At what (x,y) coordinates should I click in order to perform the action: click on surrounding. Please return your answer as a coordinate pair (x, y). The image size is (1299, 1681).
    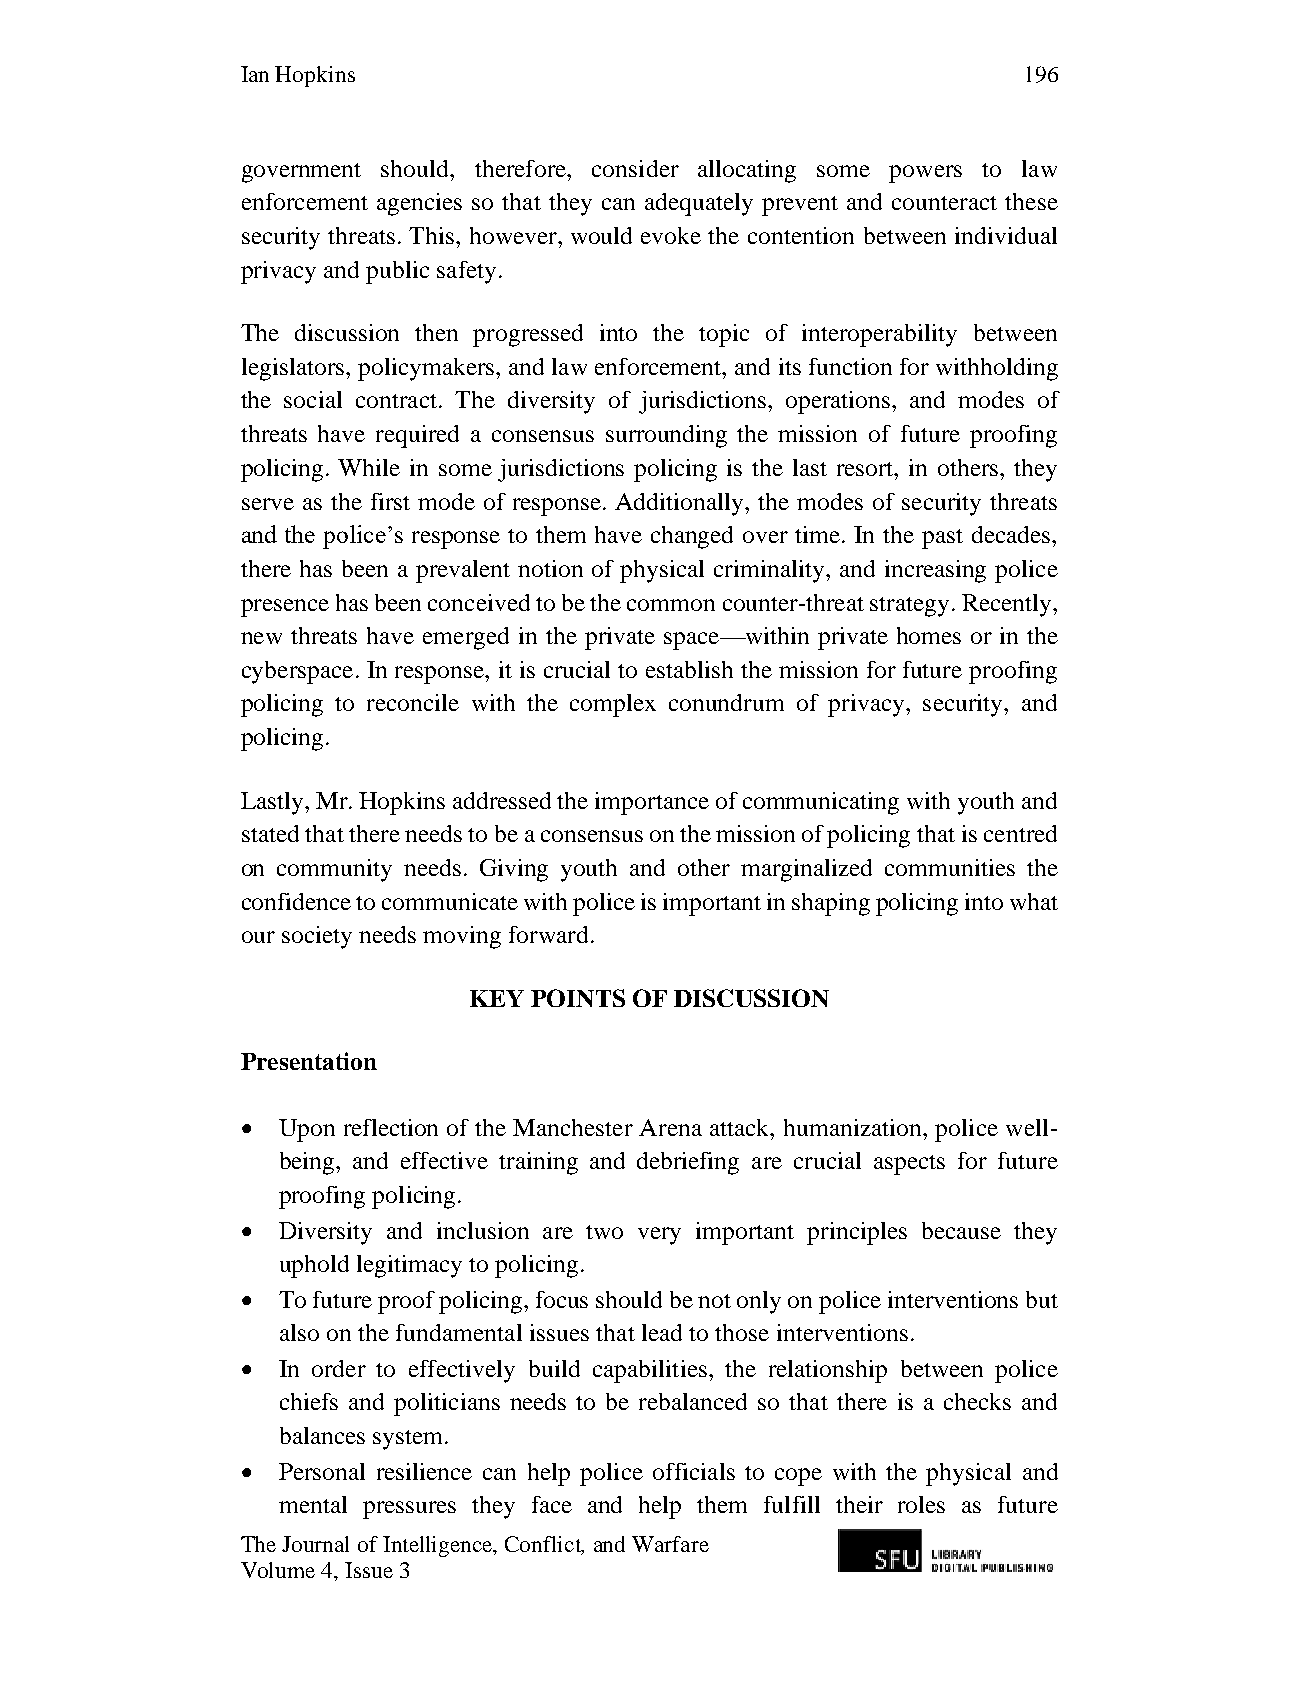
    Looking at the image, I should click on (666, 436).
